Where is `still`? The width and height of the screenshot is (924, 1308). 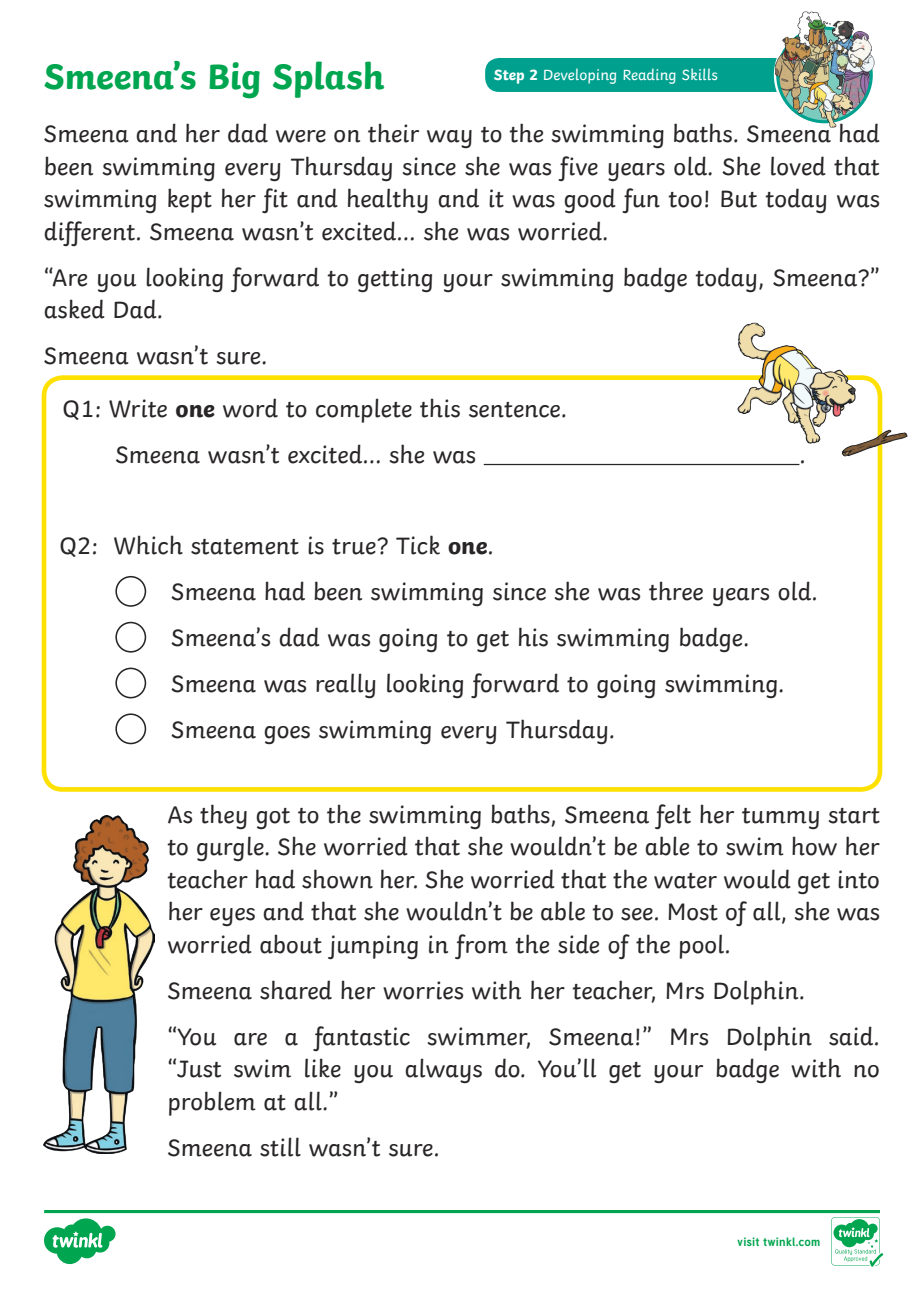 still is located at coordinates (280, 1147).
